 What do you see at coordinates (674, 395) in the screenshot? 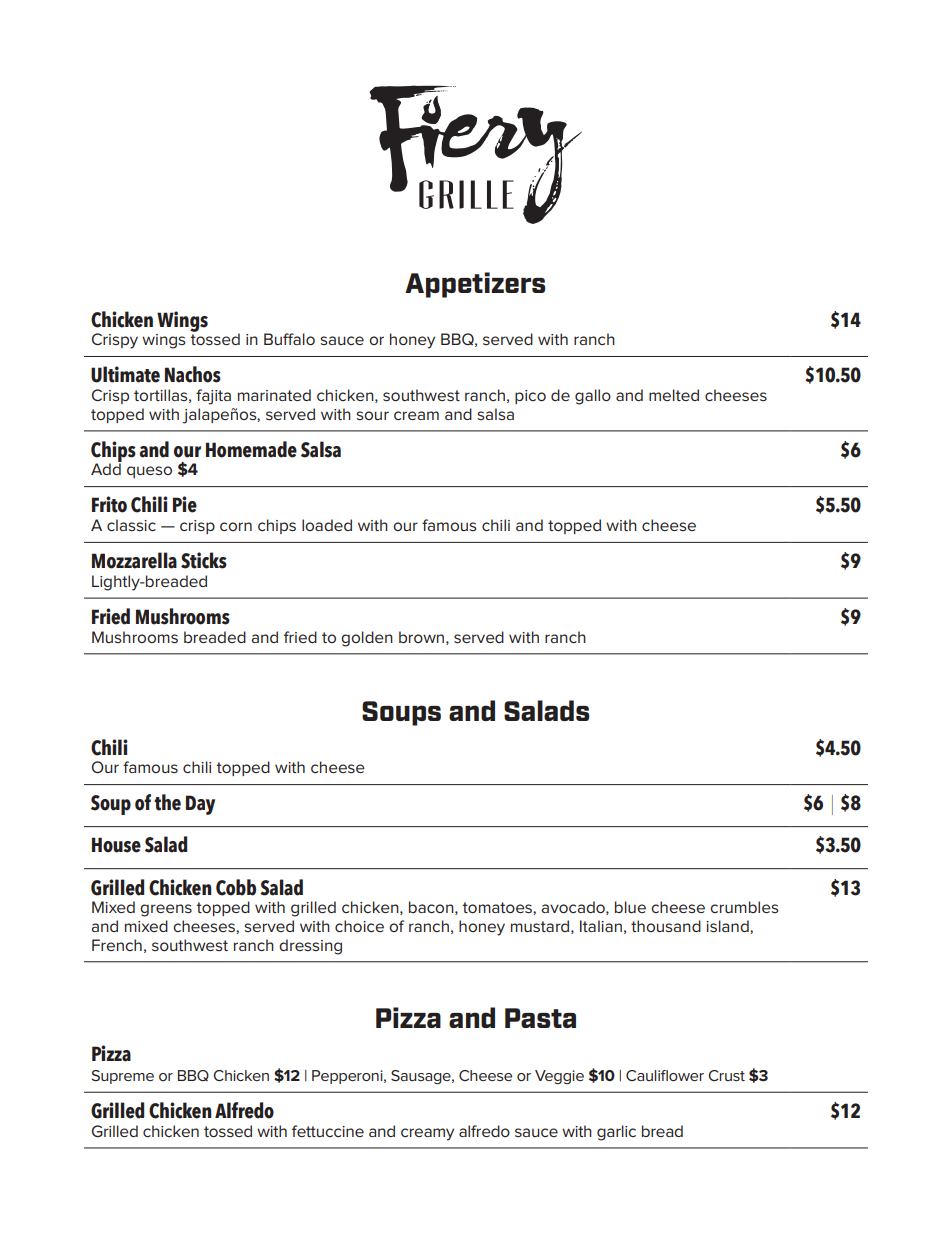
I see `melted` at bounding box center [674, 395].
